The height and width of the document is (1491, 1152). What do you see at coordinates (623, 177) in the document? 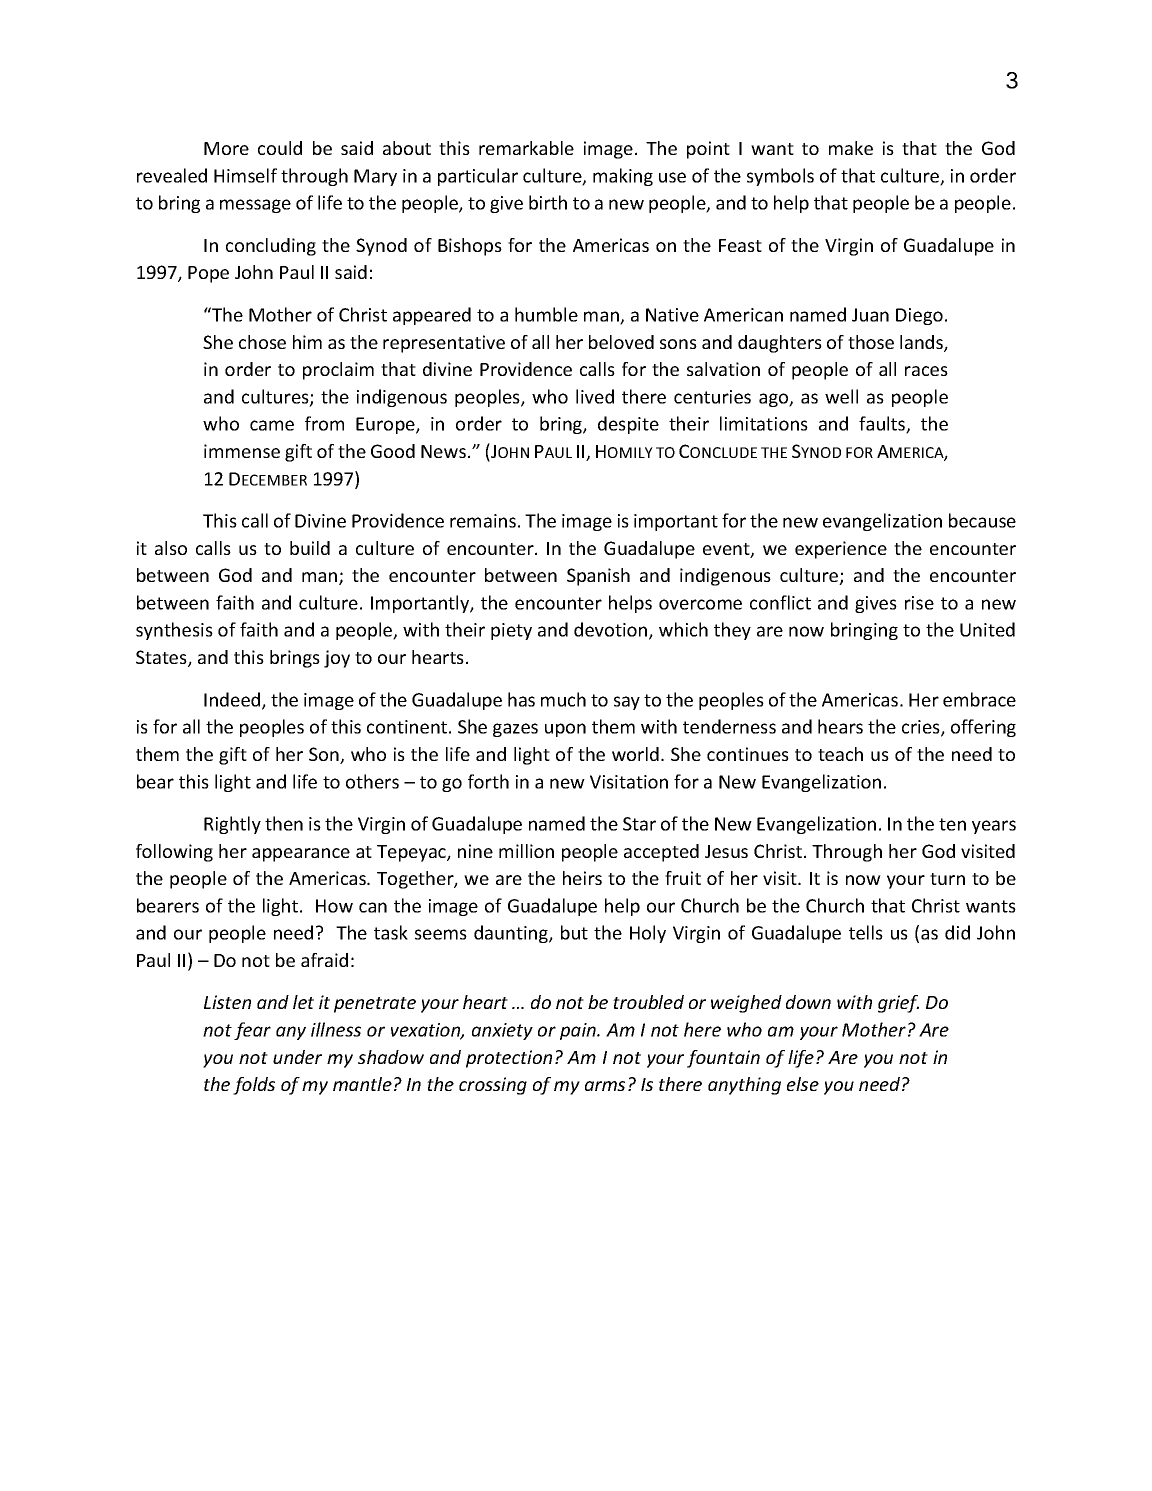
I see `making` at bounding box center [623, 177].
